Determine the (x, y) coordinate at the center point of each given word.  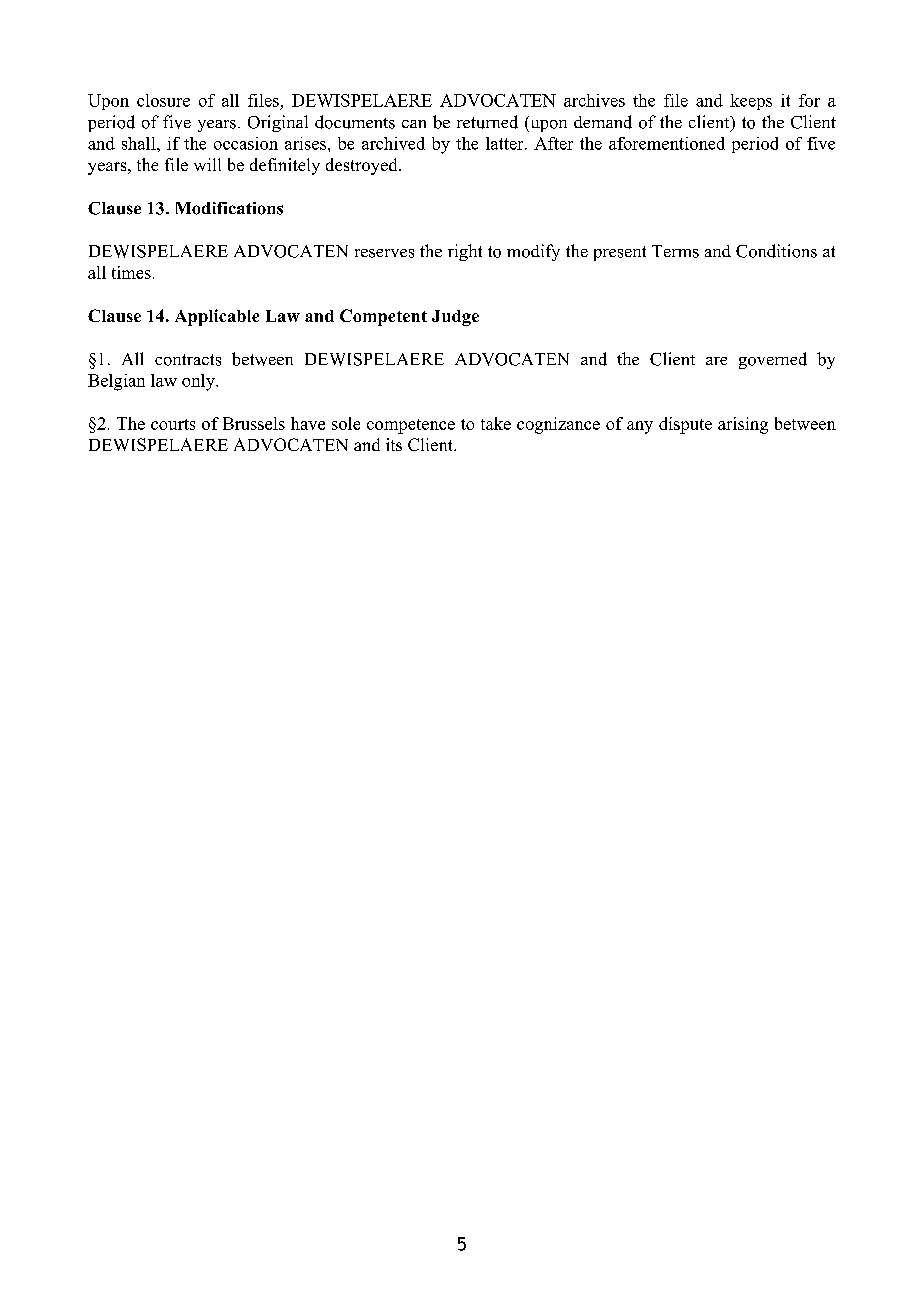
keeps (751, 102)
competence (411, 426)
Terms (675, 251)
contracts (188, 360)
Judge (455, 318)
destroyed (363, 166)
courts (173, 424)
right (465, 252)
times (131, 272)
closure (163, 100)
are (716, 361)
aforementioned (667, 143)
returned (487, 122)
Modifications (229, 208)
